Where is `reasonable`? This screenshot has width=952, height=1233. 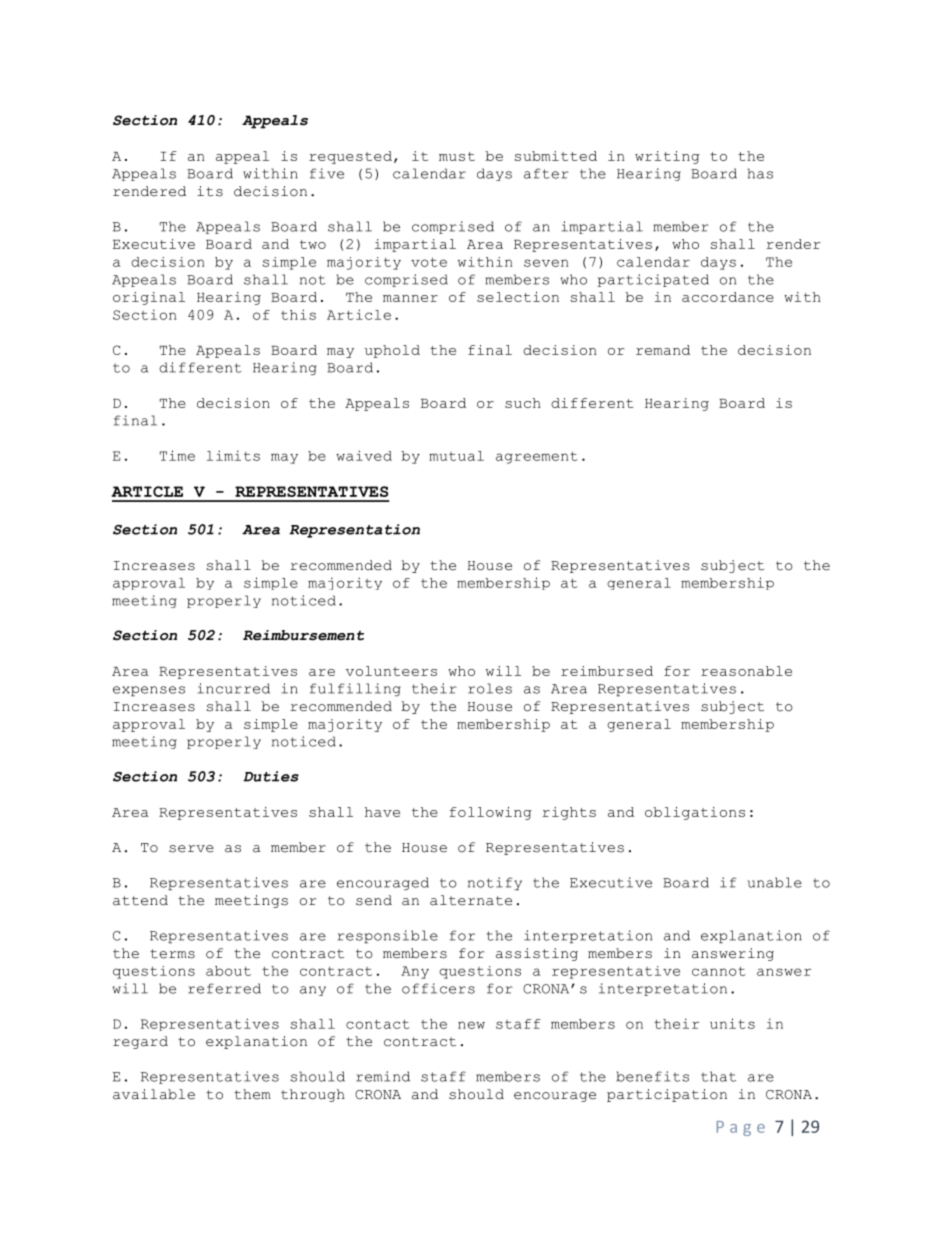
reasonable is located at coordinates (746, 671).
